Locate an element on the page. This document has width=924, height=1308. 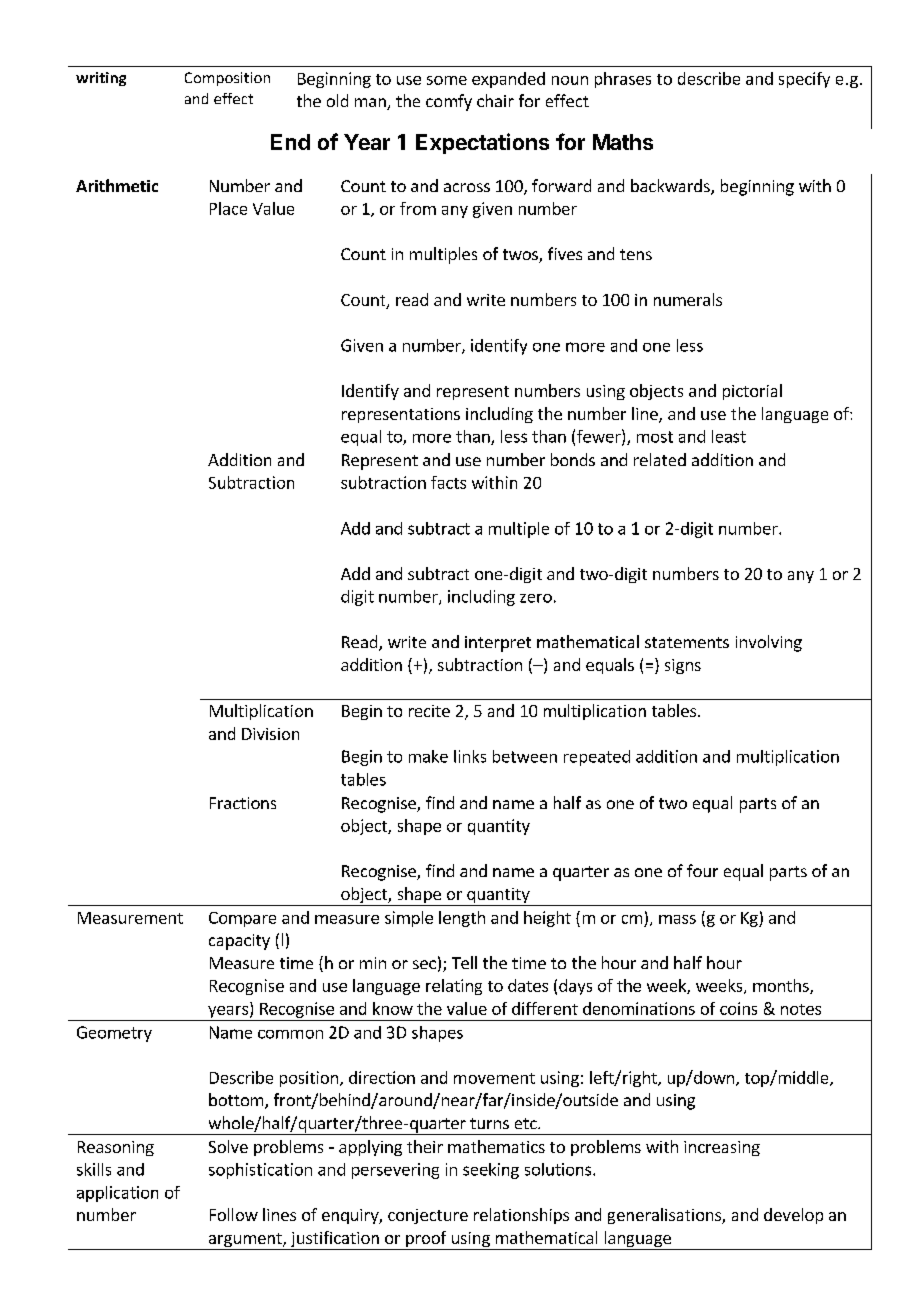
specify is located at coordinates (804, 80).
